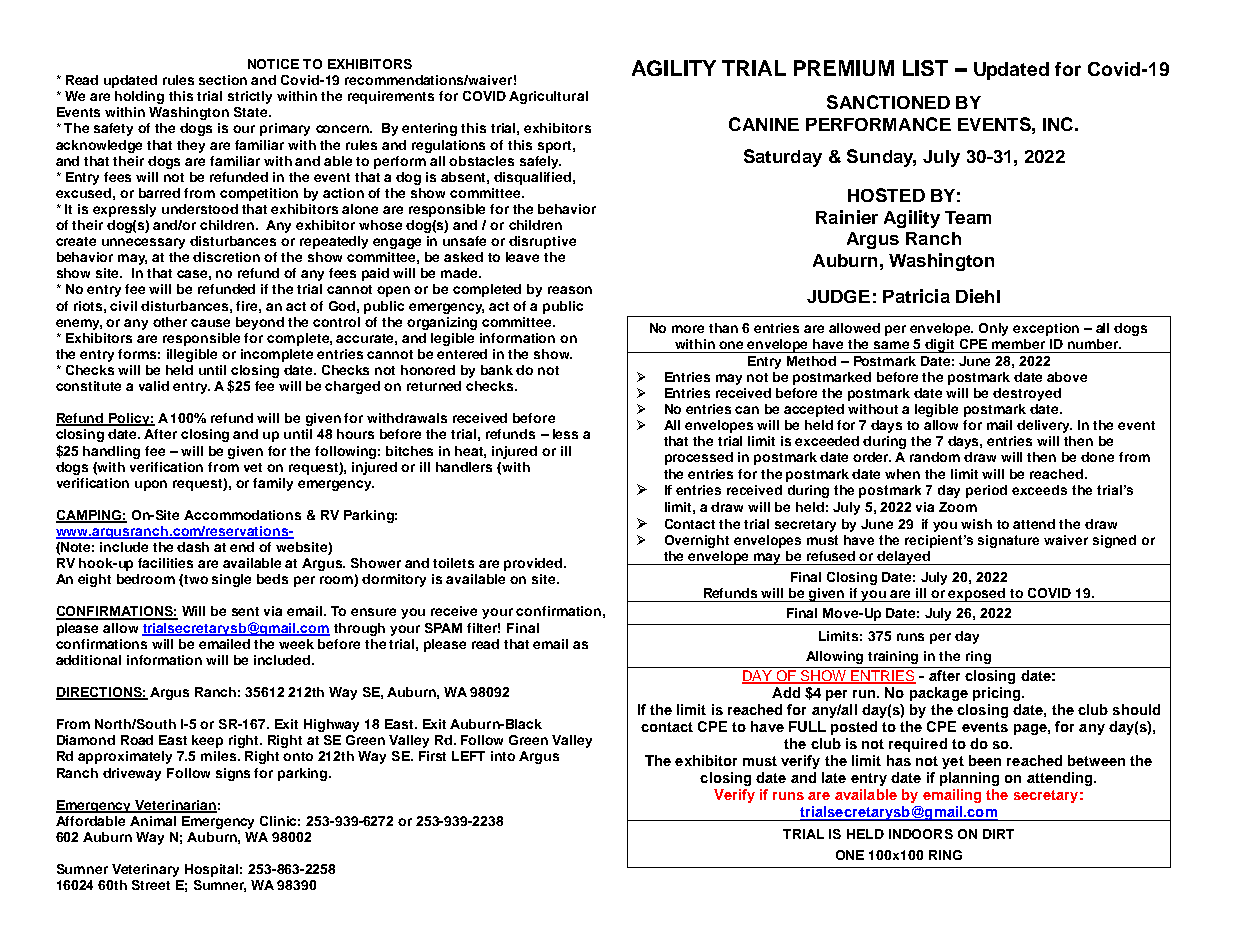  What do you see at coordinates (986, 491) in the document?
I see `period` at bounding box center [986, 491].
